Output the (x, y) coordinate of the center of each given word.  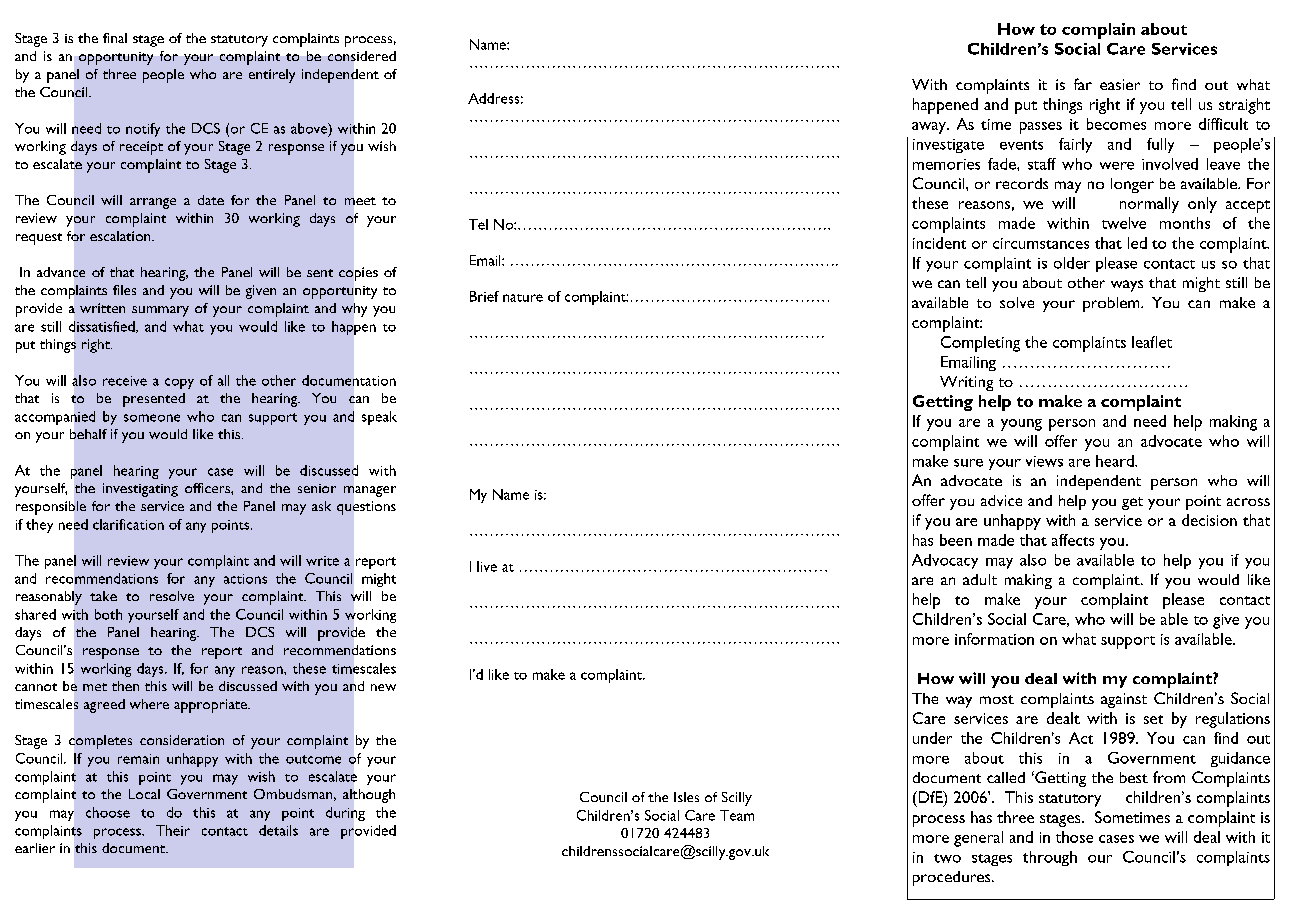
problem (1112, 304)
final (115, 38)
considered (362, 56)
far (1083, 84)
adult (980, 579)
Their (173, 830)
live (487, 566)
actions (245, 579)
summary (160, 311)
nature (523, 298)
